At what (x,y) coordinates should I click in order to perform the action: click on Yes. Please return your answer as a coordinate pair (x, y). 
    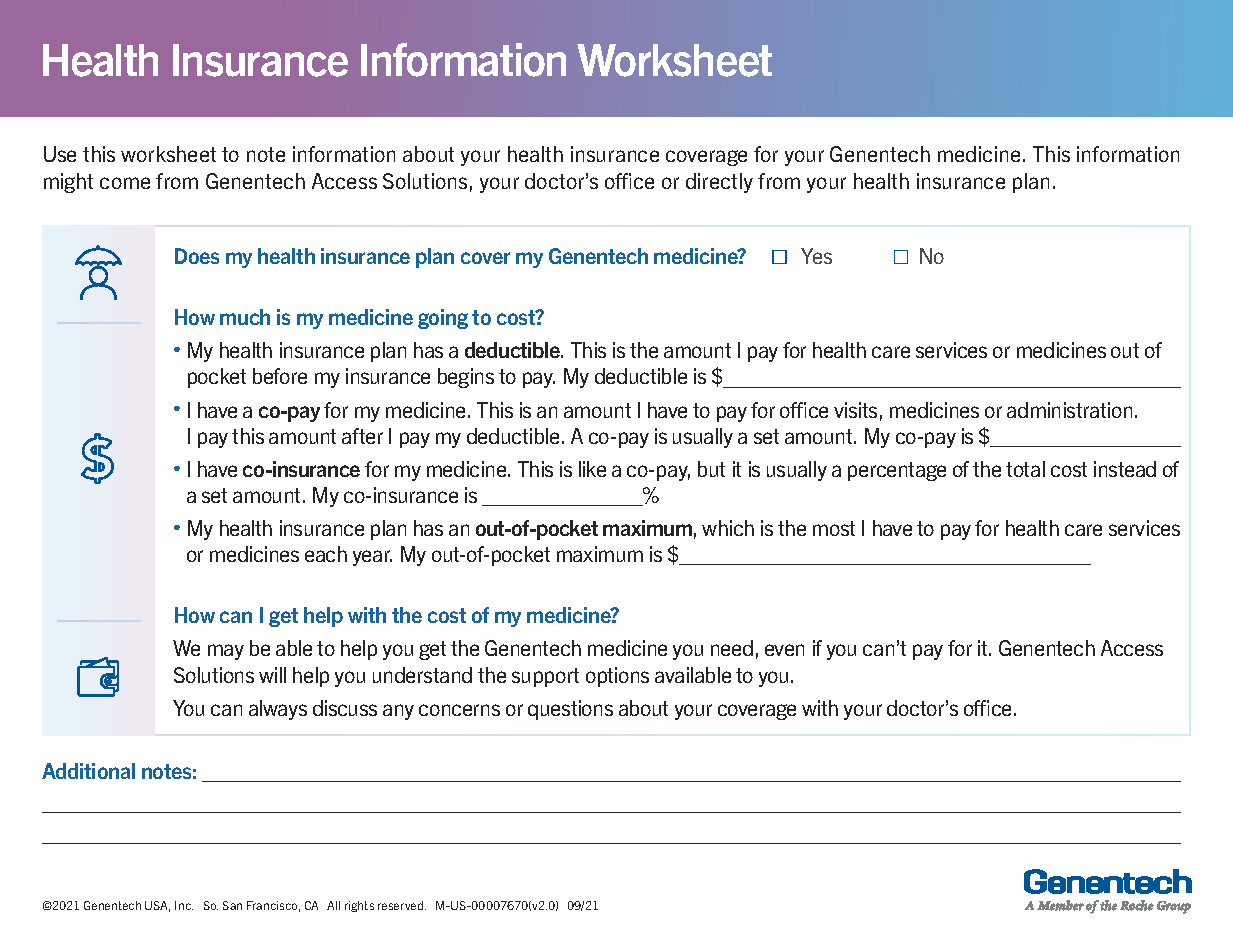
    Looking at the image, I should click on (816, 256).
